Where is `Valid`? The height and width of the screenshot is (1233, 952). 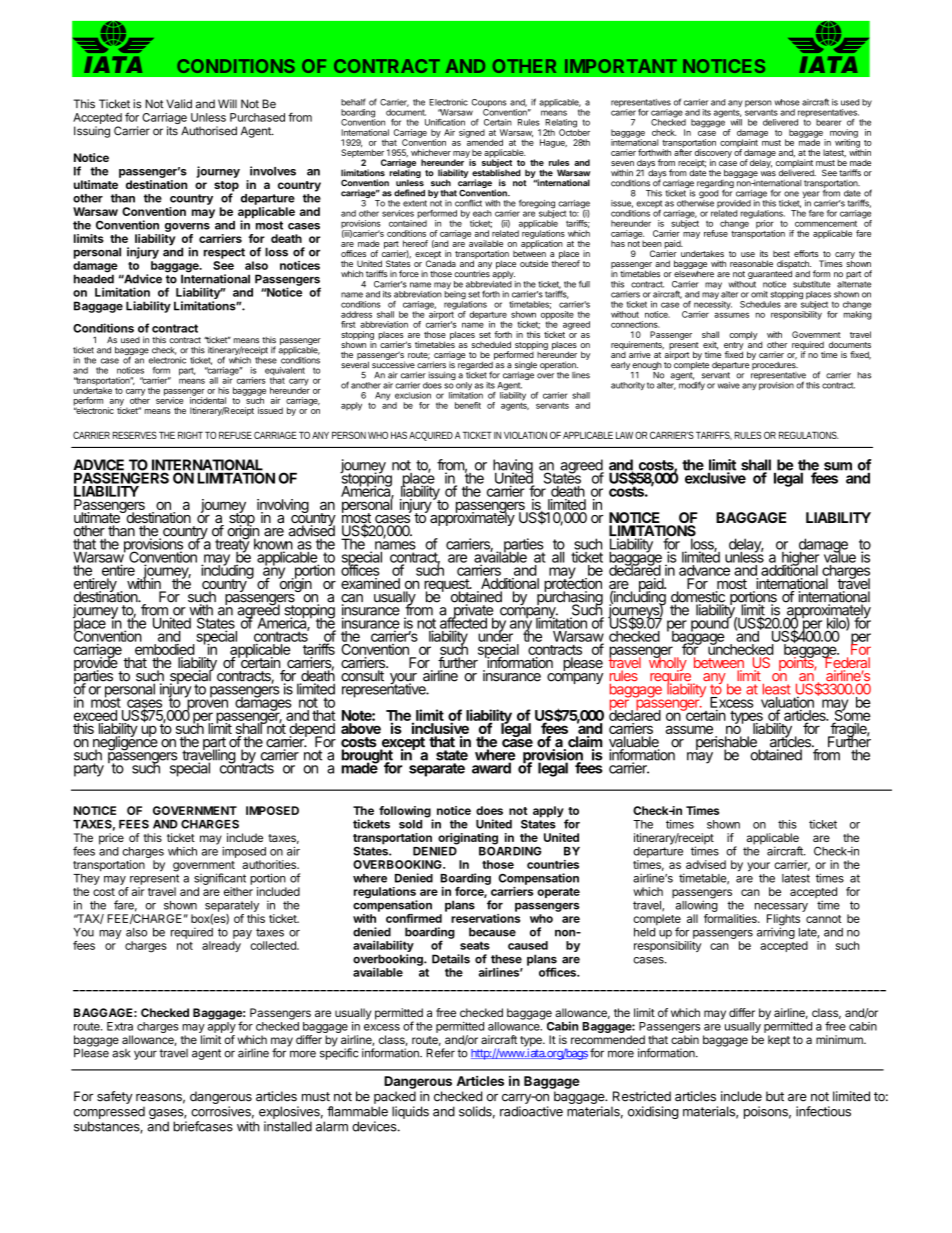
Valid is located at coordinates (179, 104).
